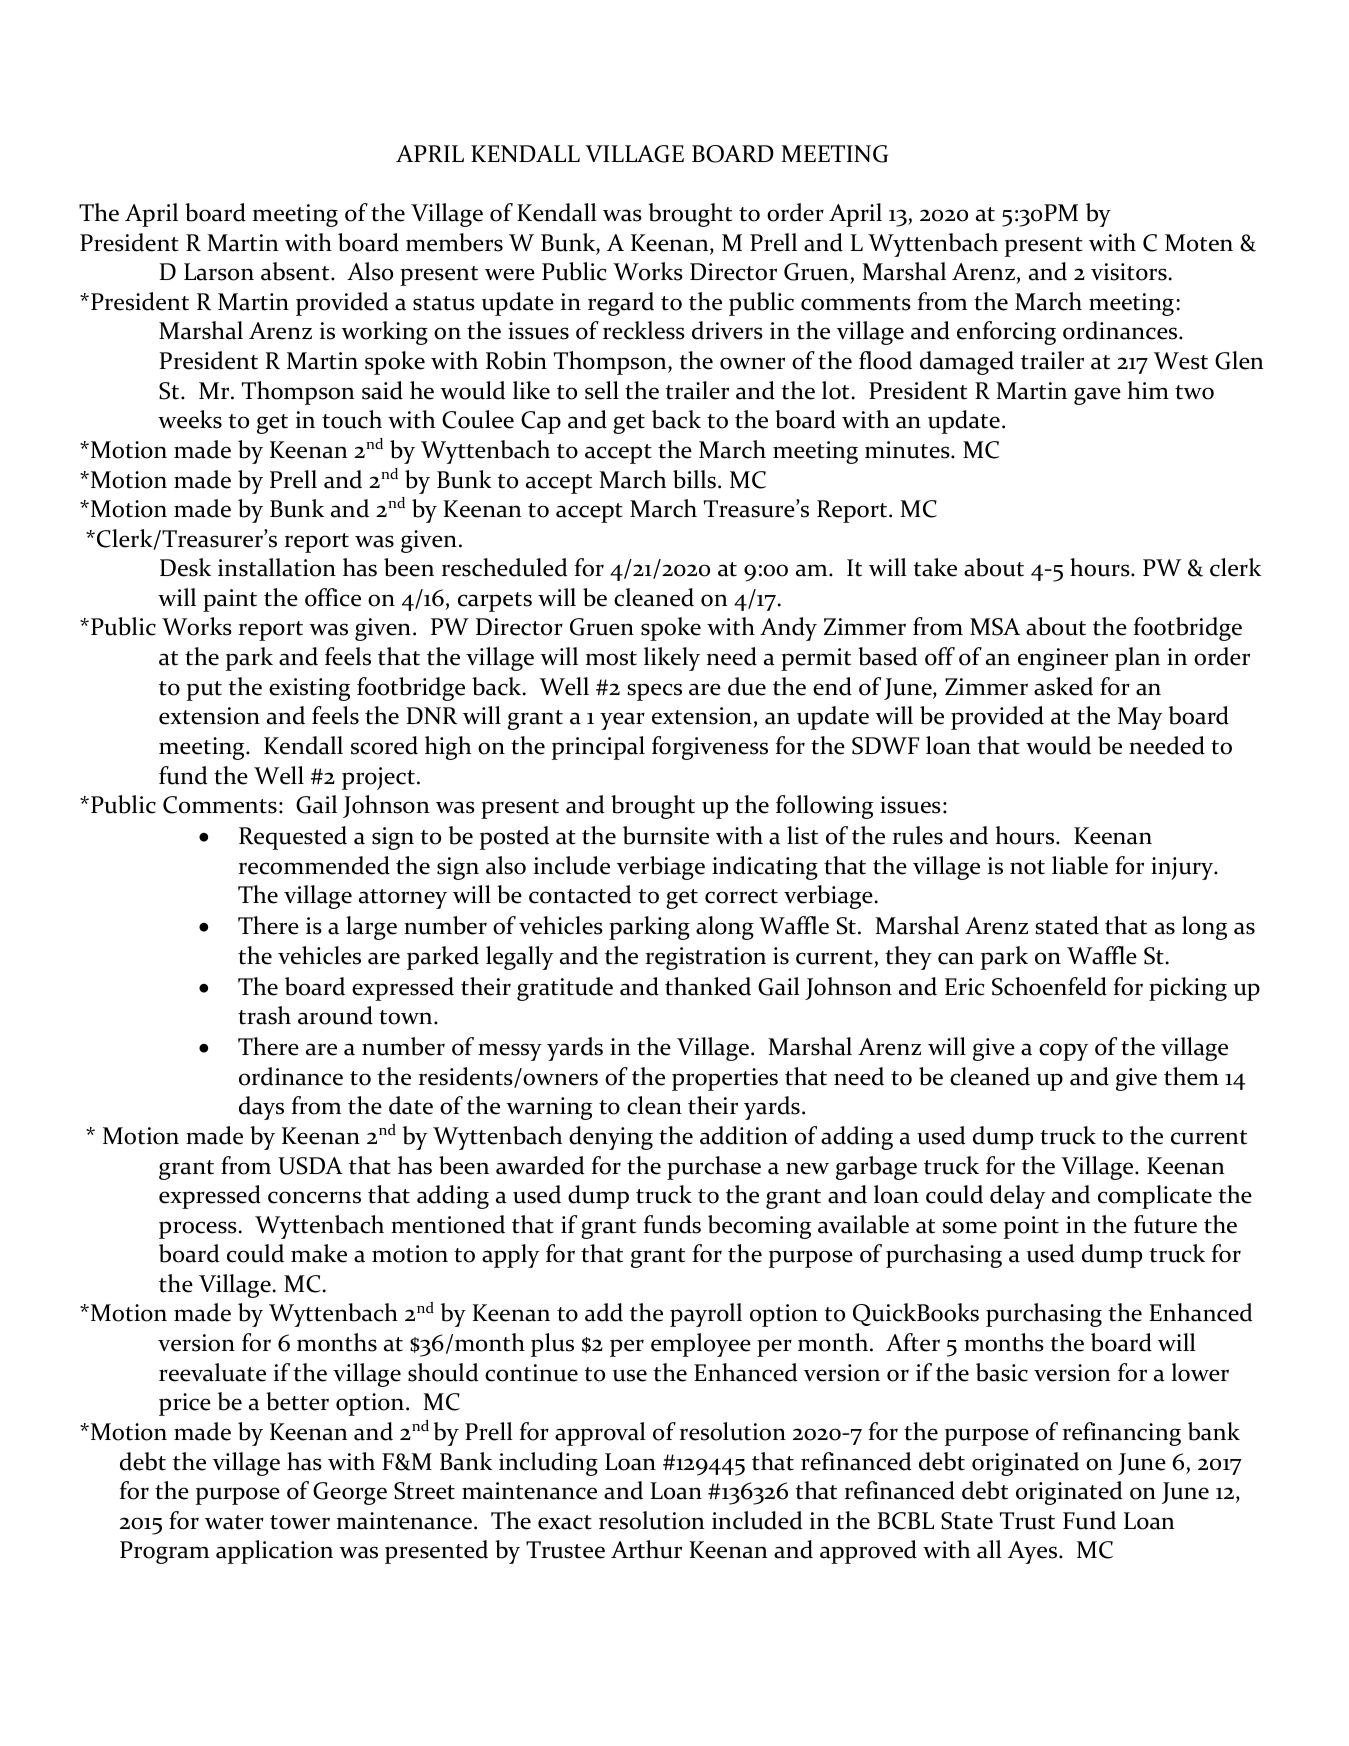 The width and height of the page is (1349, 1746). Describe the element at coordinates (261, 1108) in the page. I see `days` at that location.
